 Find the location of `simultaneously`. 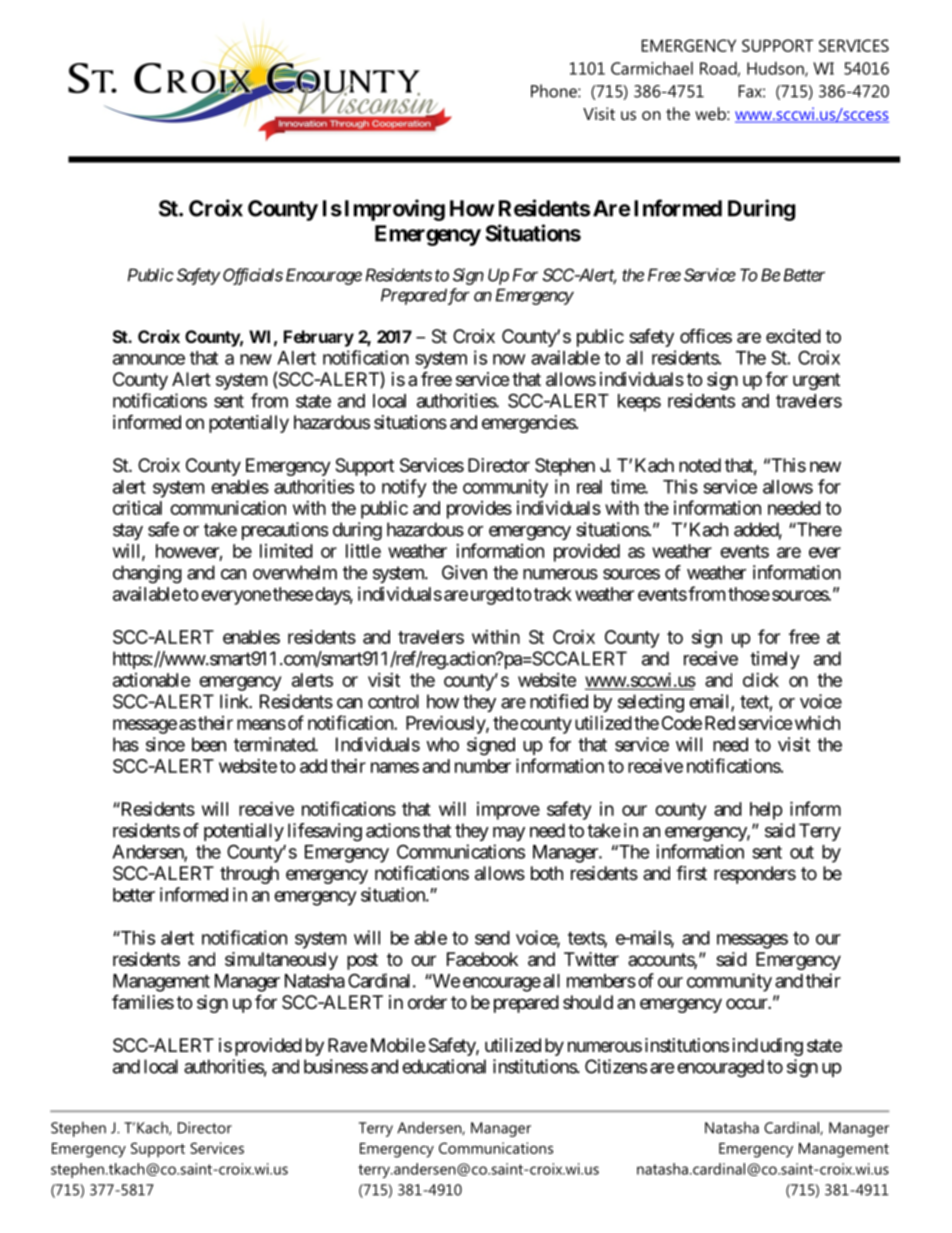

simultaneously is located at coordinates (281, 961).
